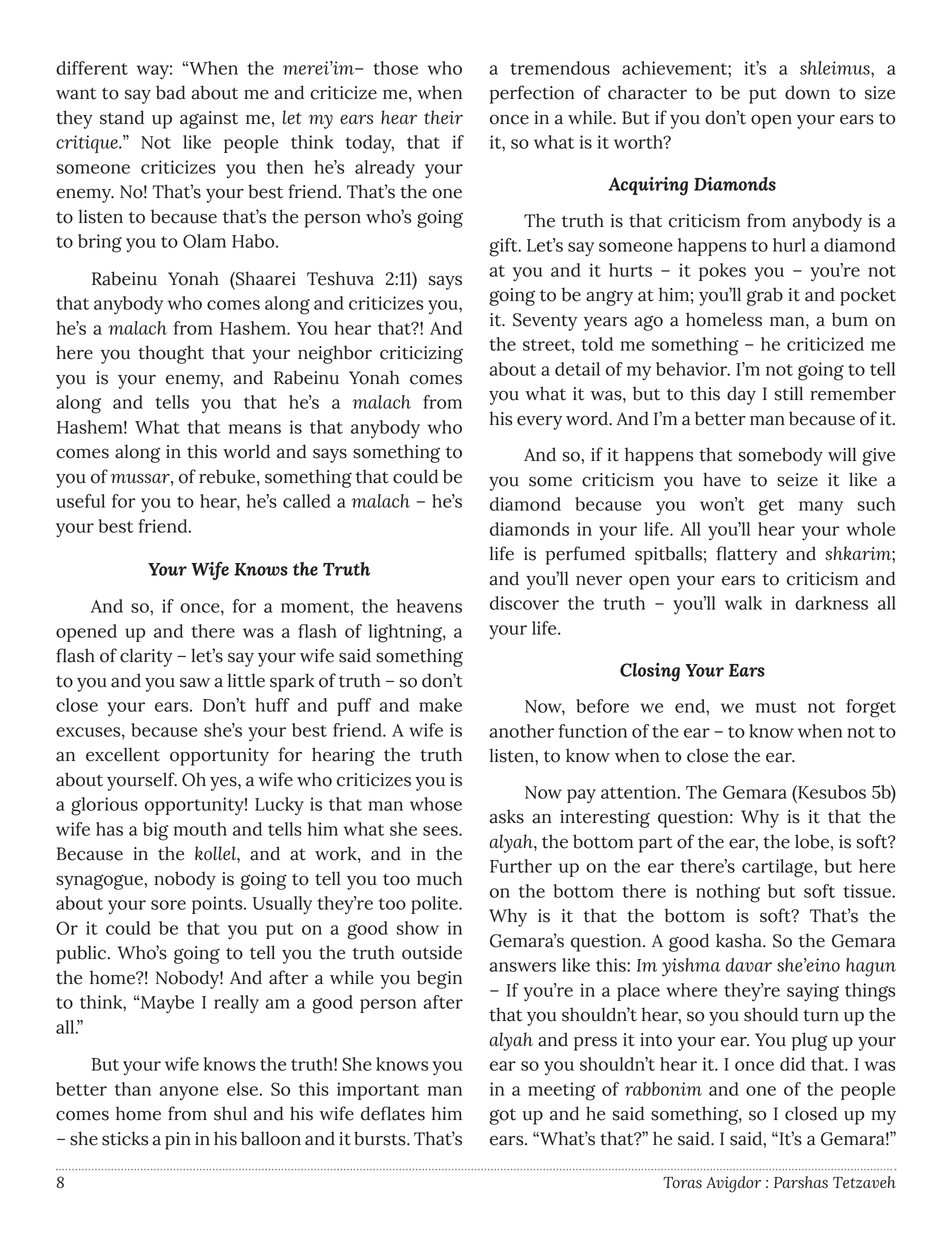 Image resolution: width=952 pixels, height=1233 pixels. What do you see at coordinates (171, 92) in the page?
I see `bad` at bounding box center [171, 92].
